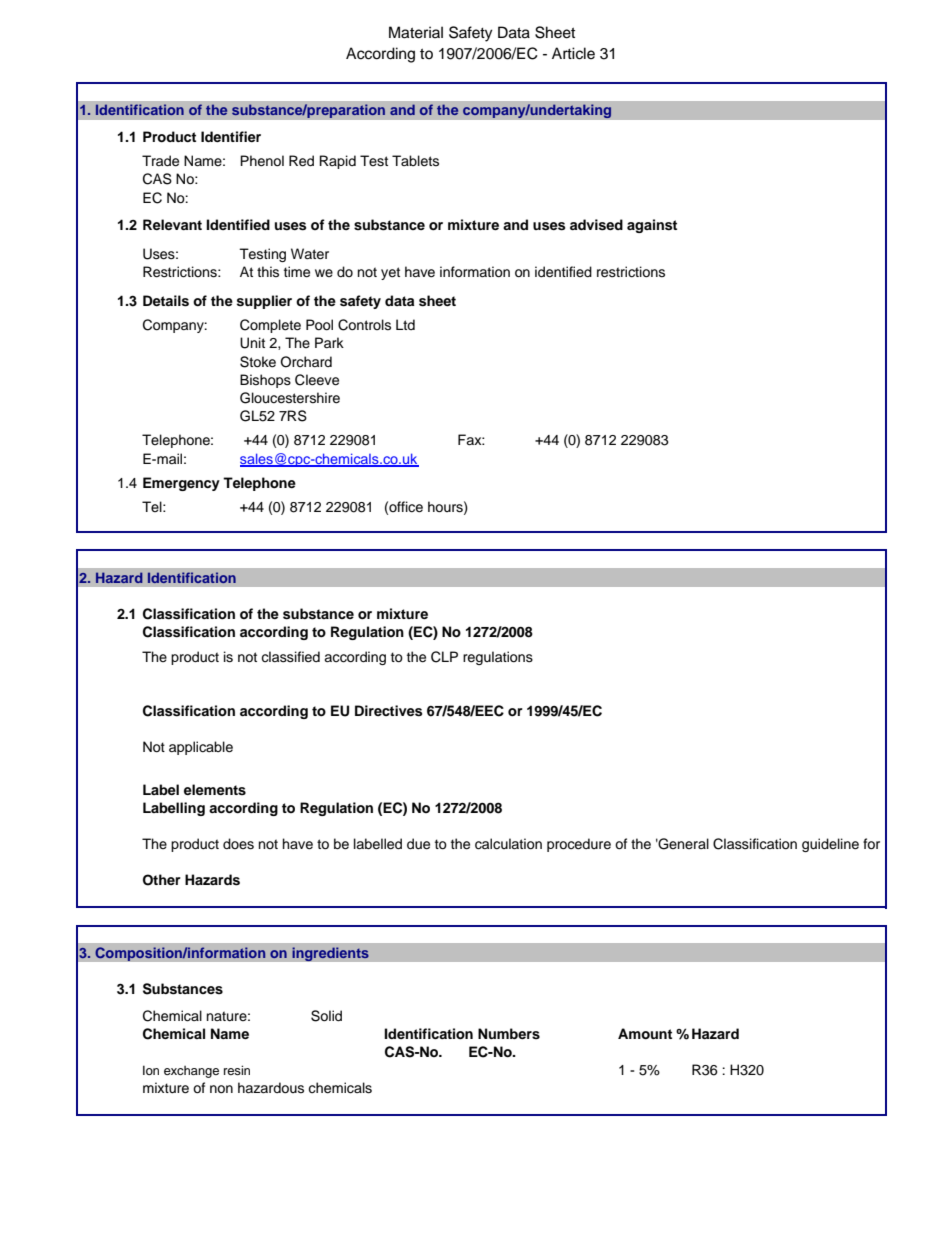 This screenshot has width=952, height=1233. What do you see at coordinates (508, 844) in the screenshot?
I see `calculation` at bounding box center [508, 844].
